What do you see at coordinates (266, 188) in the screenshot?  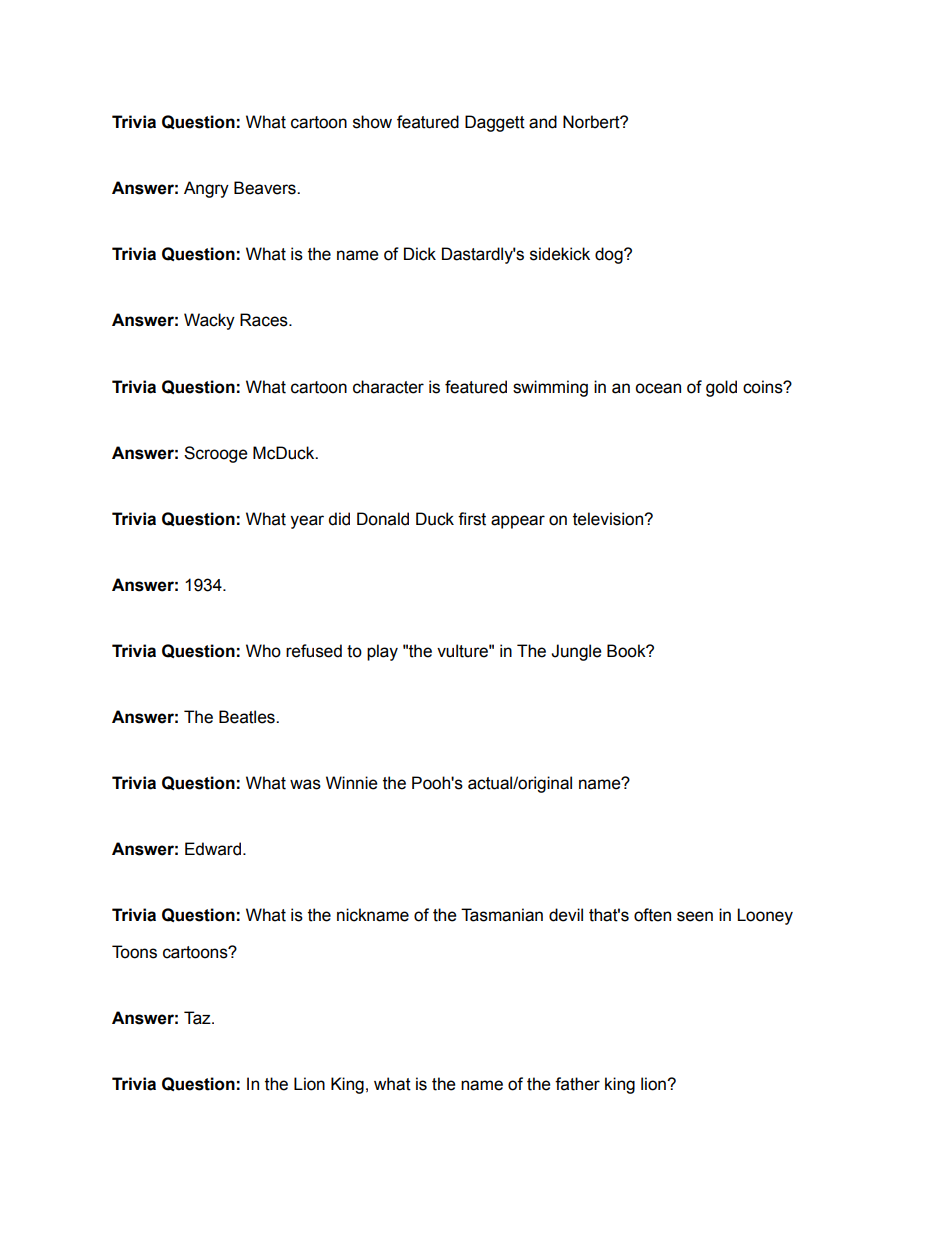 I see `Beavers` at bounding box center [266, 188].
